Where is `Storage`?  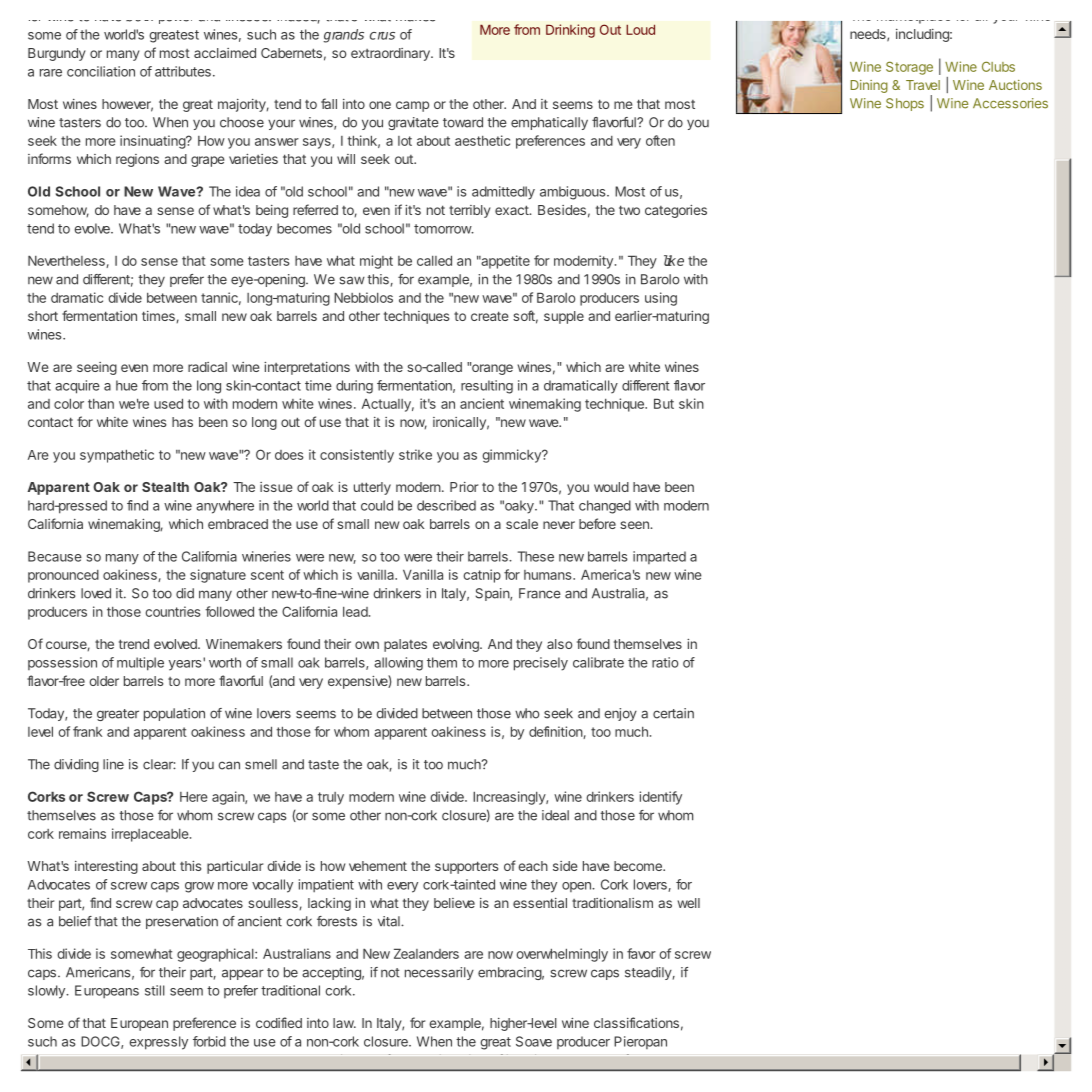 Storage is located at coordinates (909, 68).
